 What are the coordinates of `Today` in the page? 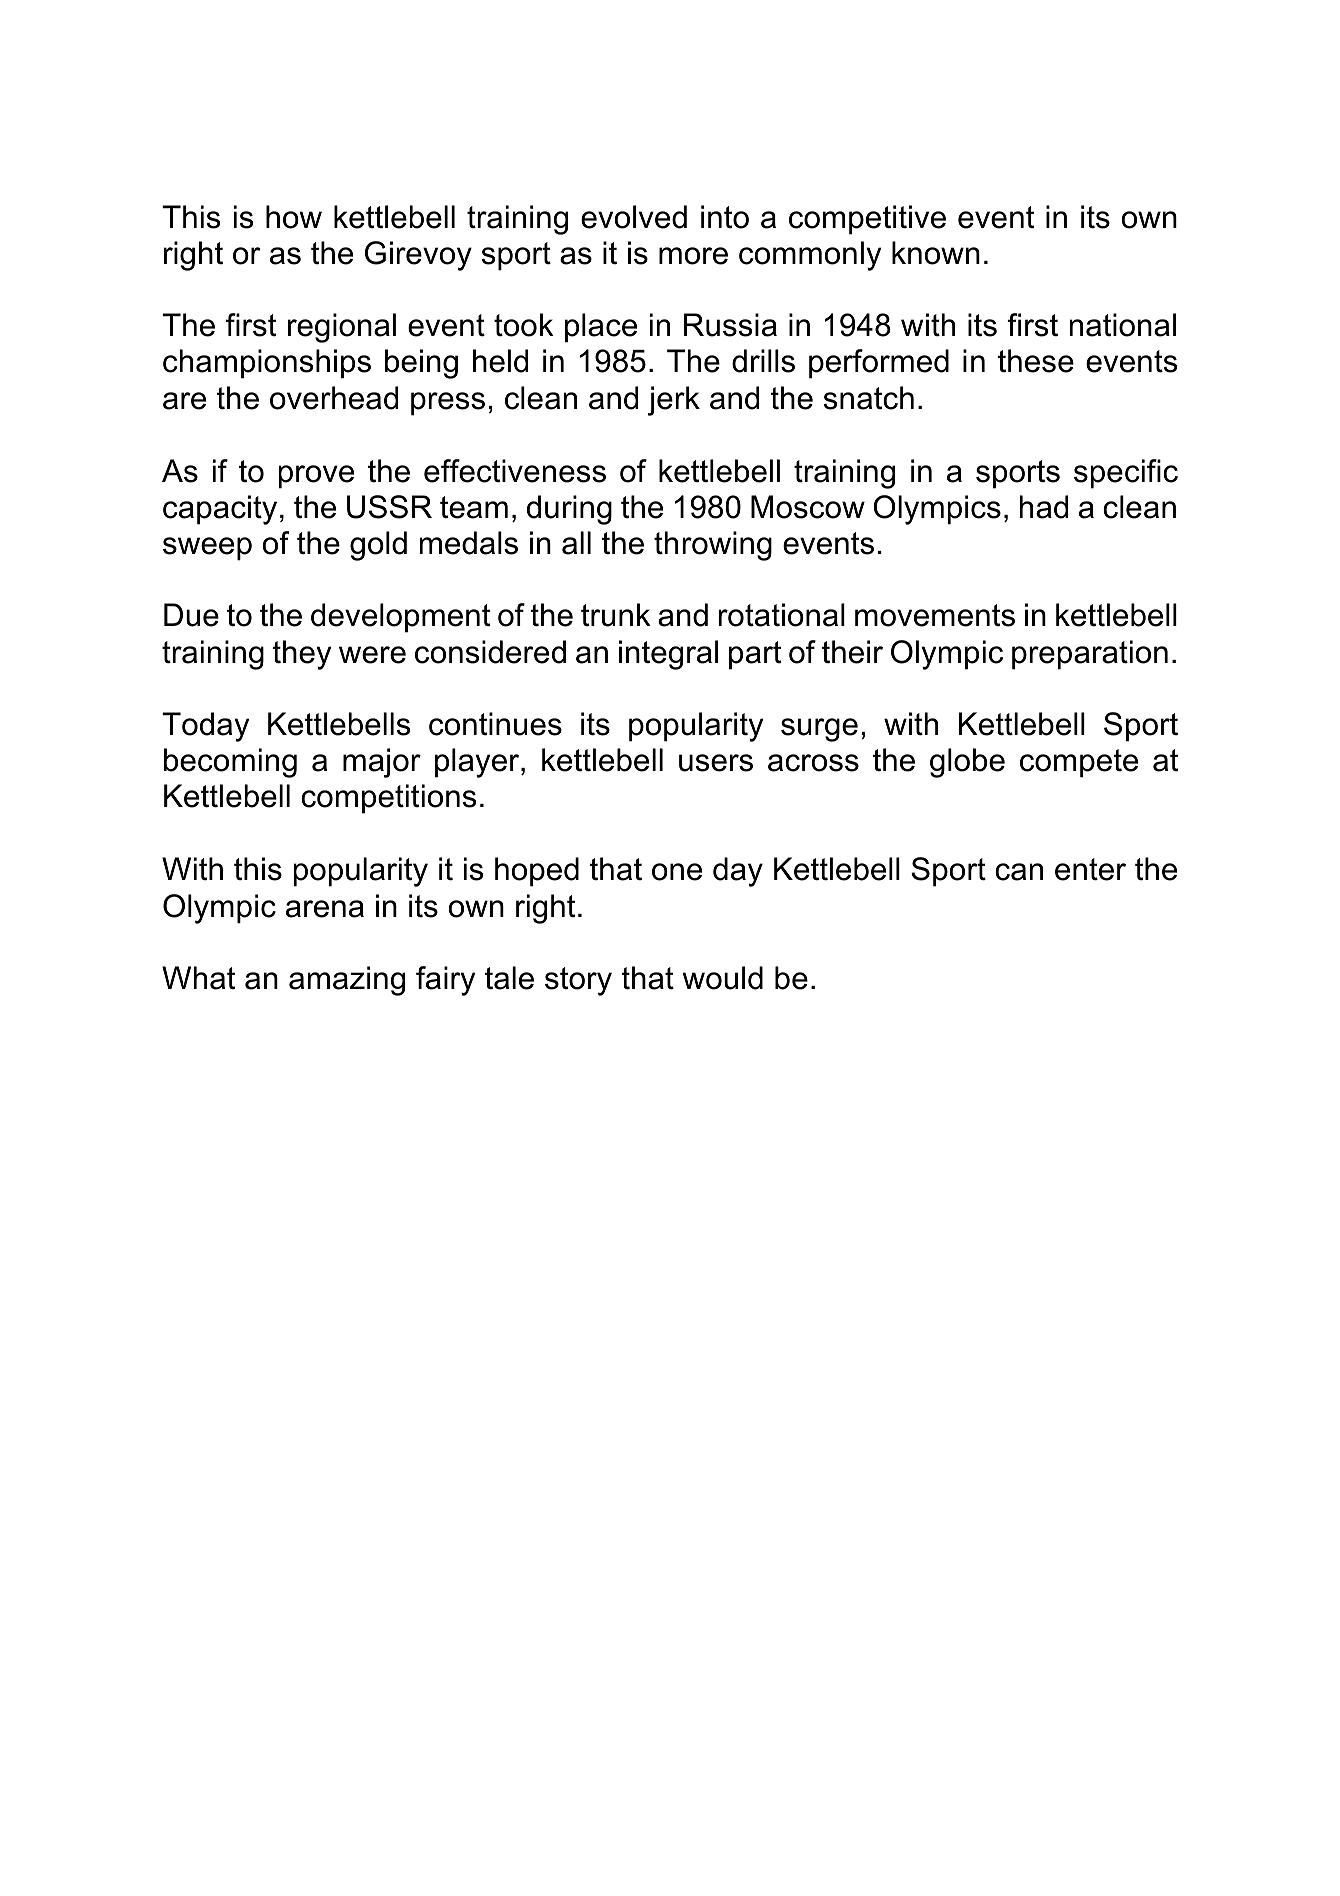 It's located at (205, 727).
